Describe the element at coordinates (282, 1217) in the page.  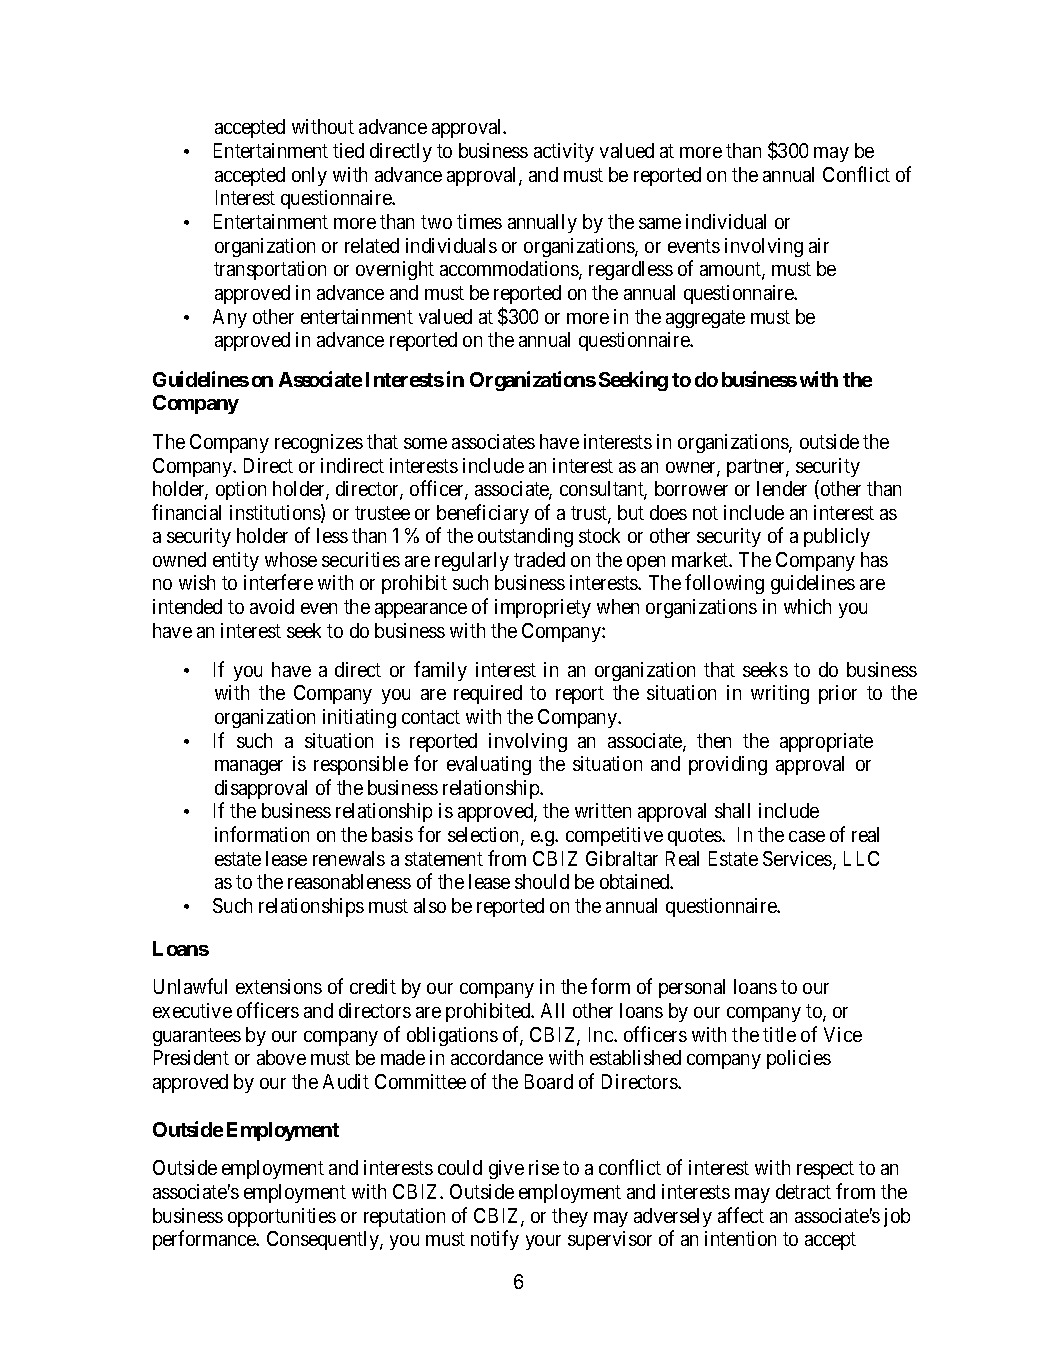
I see `opportunities` at that location.
